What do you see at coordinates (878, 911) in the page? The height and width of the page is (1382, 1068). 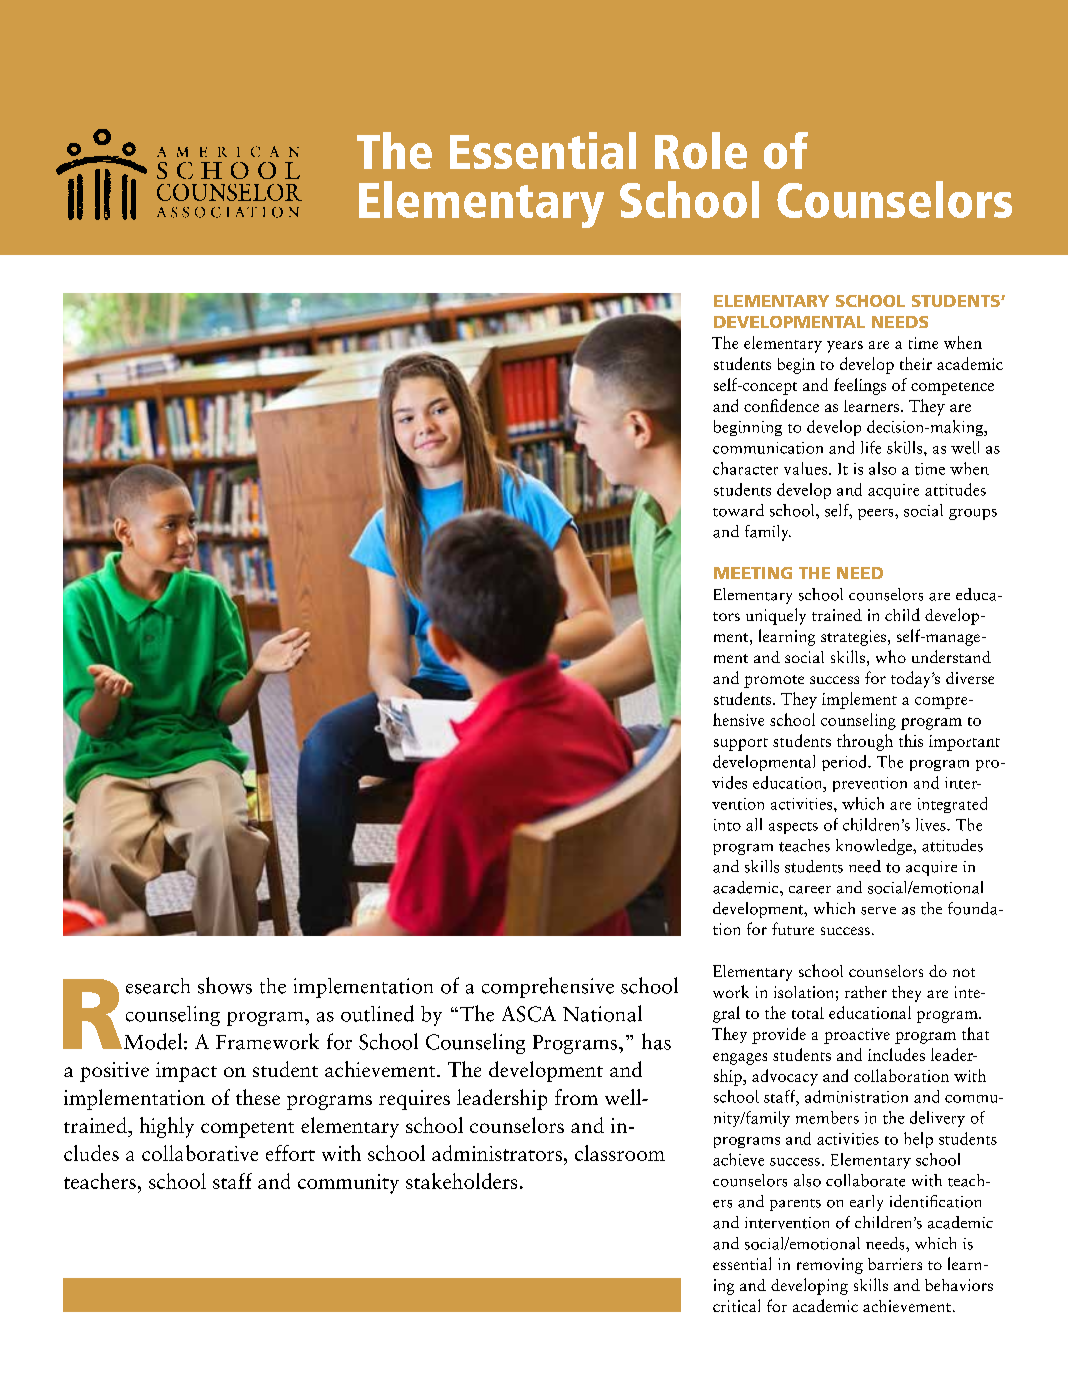 I see `serve` at bounding box center [878, 911].
